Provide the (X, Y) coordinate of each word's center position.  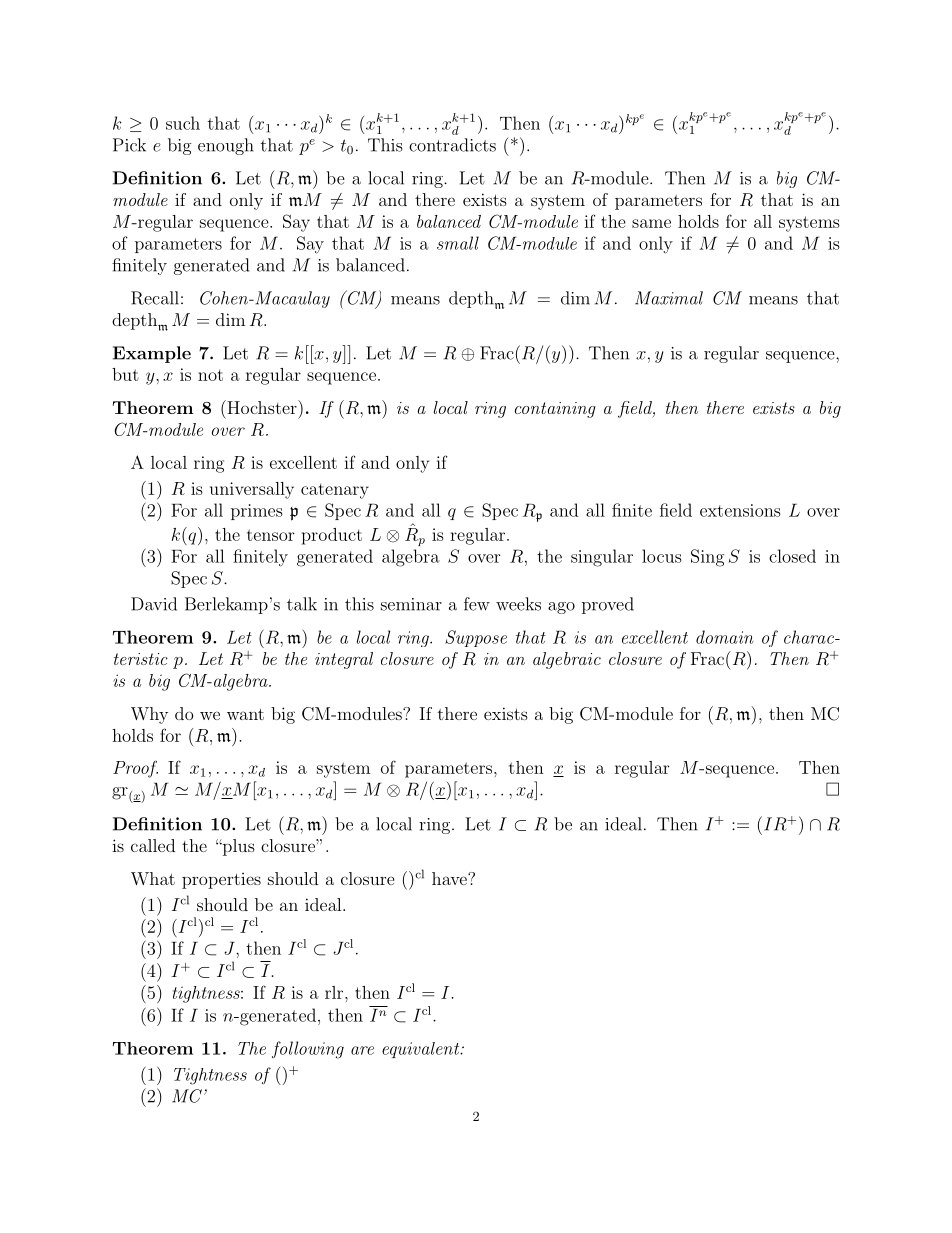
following (308, 1050)
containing (555, 410)
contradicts (452, 145)
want (245, 714)
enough (226, 146)
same (651, 223)
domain (725, 637)
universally (252, 490)
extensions (740, 510)
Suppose (476, 638)
